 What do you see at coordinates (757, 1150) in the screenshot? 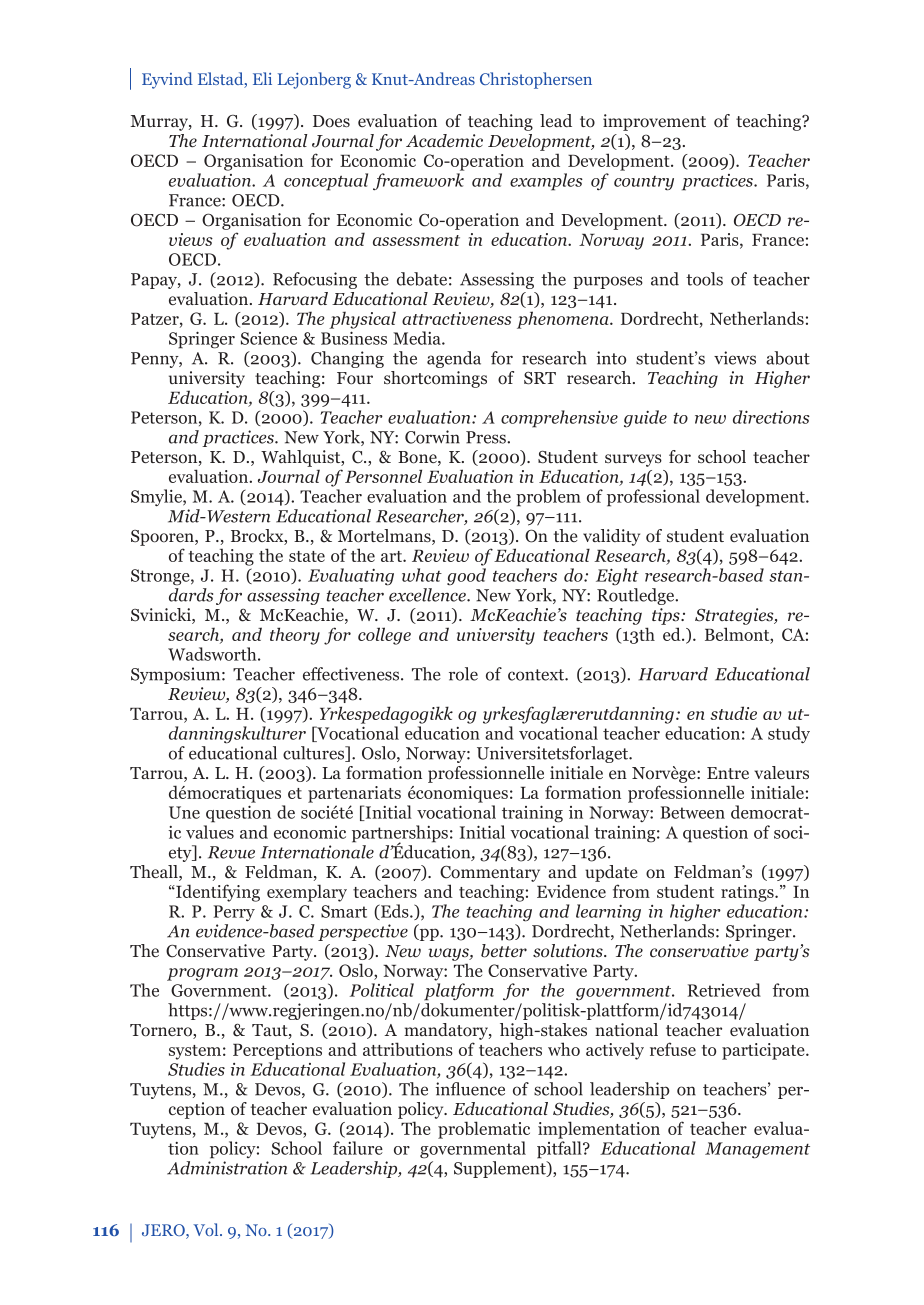
I see `Management` at bounding box center [757, 1150].
